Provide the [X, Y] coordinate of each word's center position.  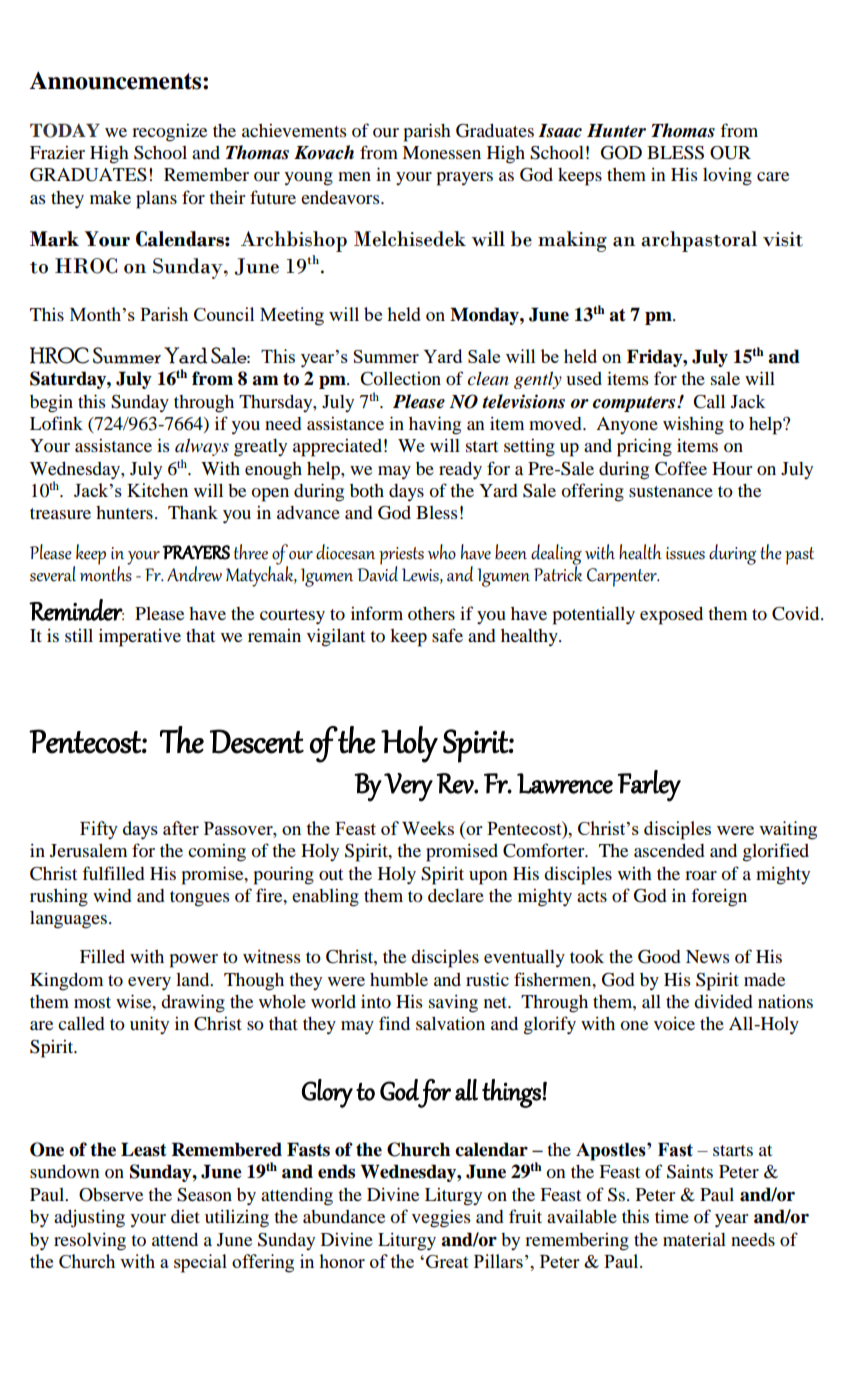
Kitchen [157, 490]
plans [156, 200]
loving [727, 177]
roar [701, 875]
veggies [441, 1219]
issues [685, 553]
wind [112, 895]
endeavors [341, 197]
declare [456, 895]
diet [185, 1216]
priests [401, 556]
